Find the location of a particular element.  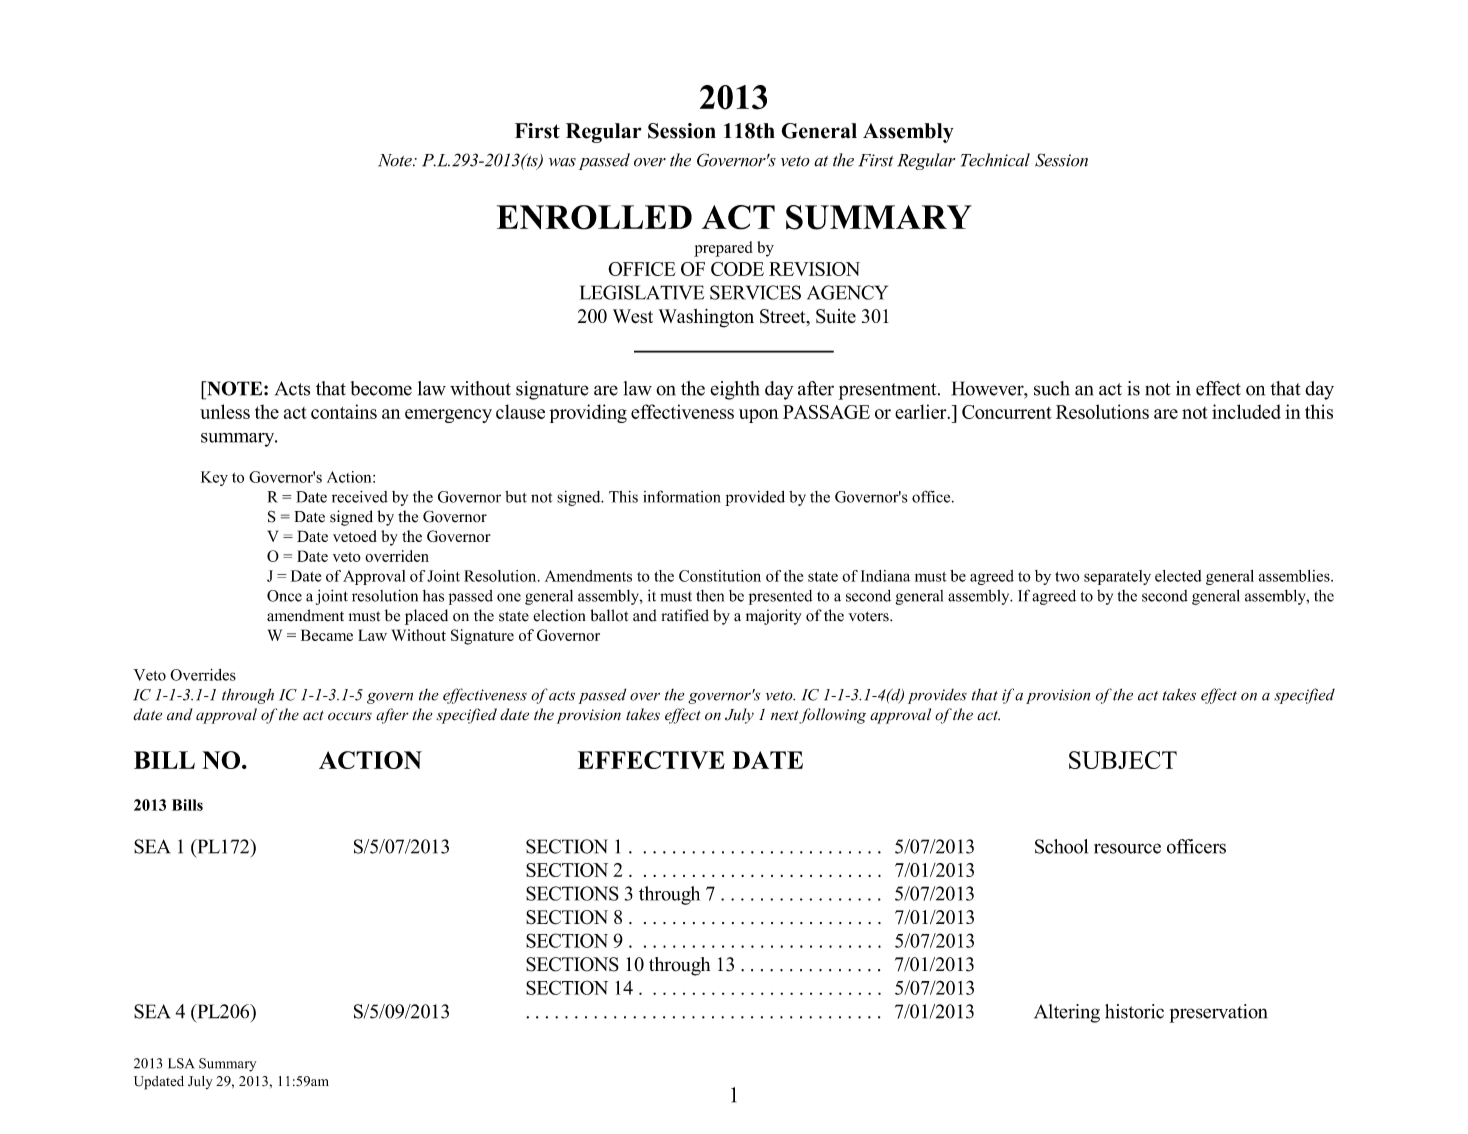

majority is located at coordinates (774, 617).
